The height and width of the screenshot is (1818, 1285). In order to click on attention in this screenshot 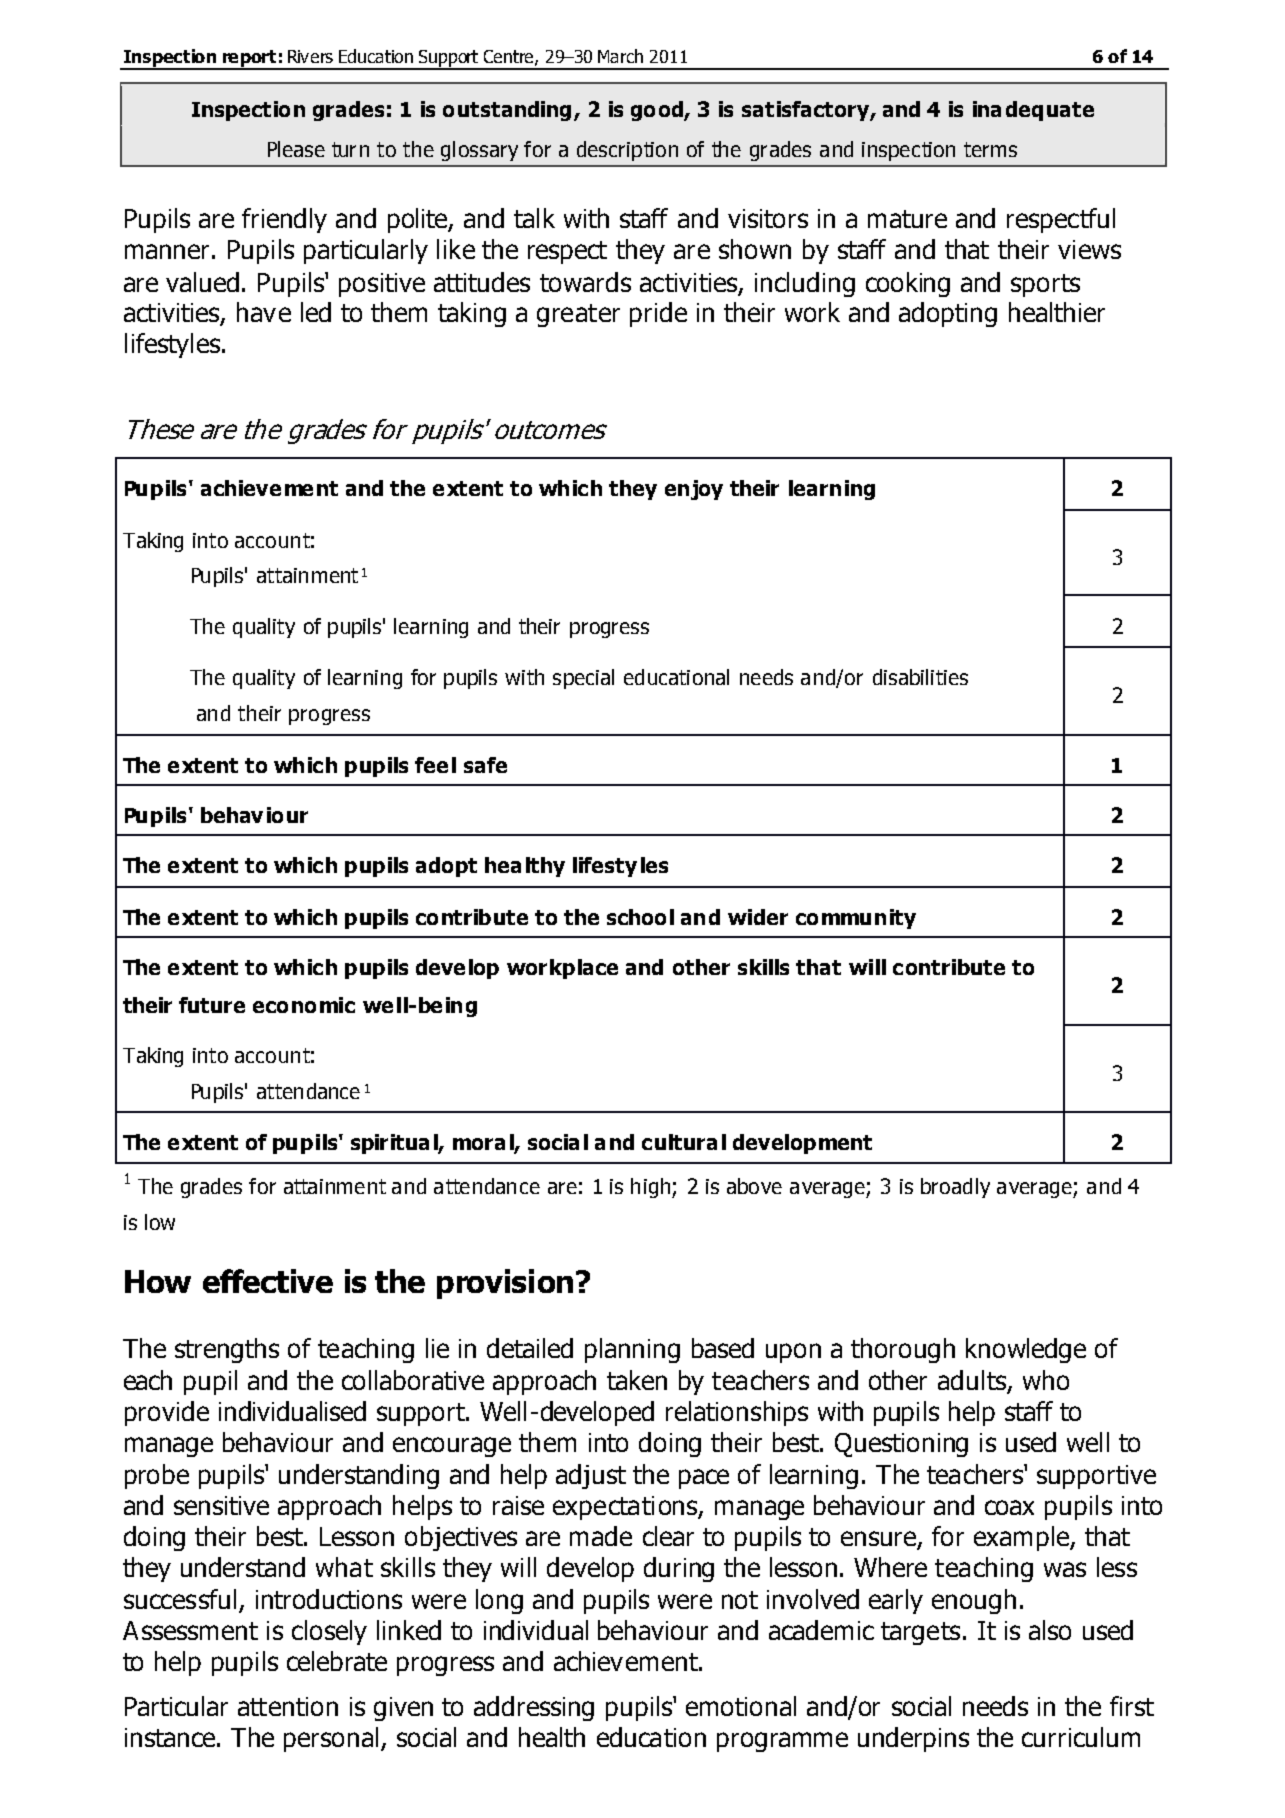, I will do `click(288, 1706)`.
